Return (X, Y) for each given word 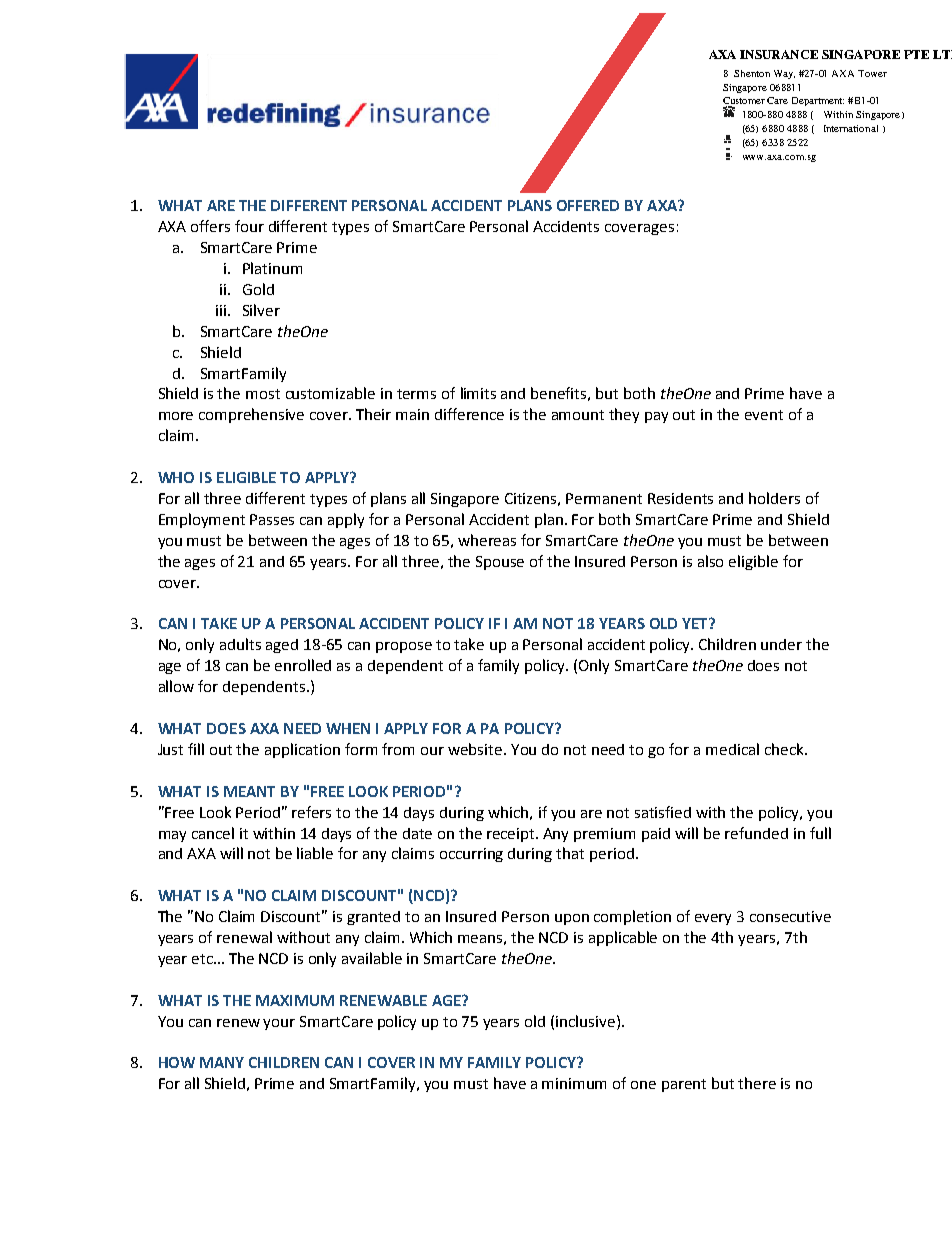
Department (818, 101)
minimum (574, 1083)
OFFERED (588, 205)
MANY (222, 1062)
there (757, 1083)
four (249, 226)
